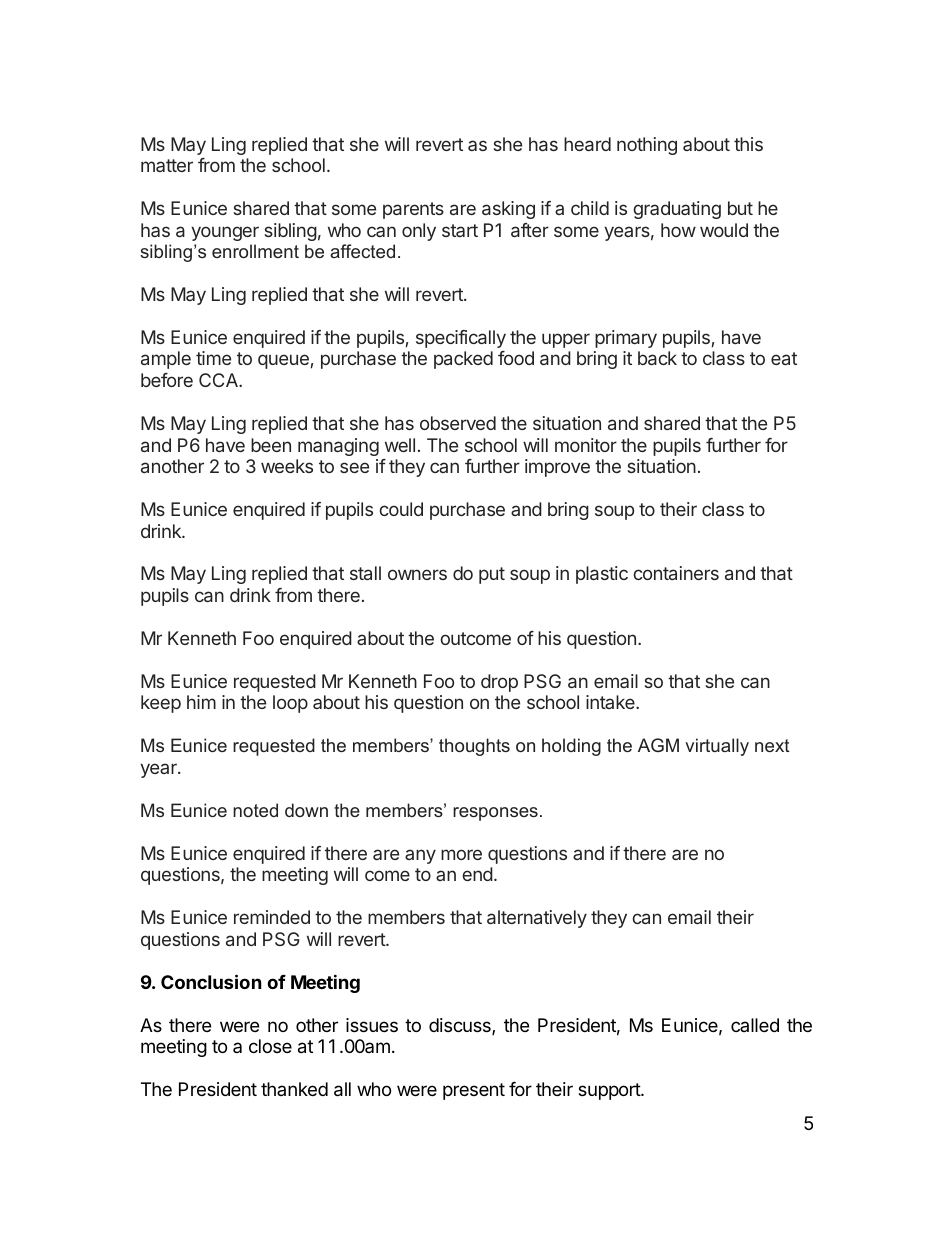 The image size is (952, 1233). I want to click on him, so click(201, 702).
